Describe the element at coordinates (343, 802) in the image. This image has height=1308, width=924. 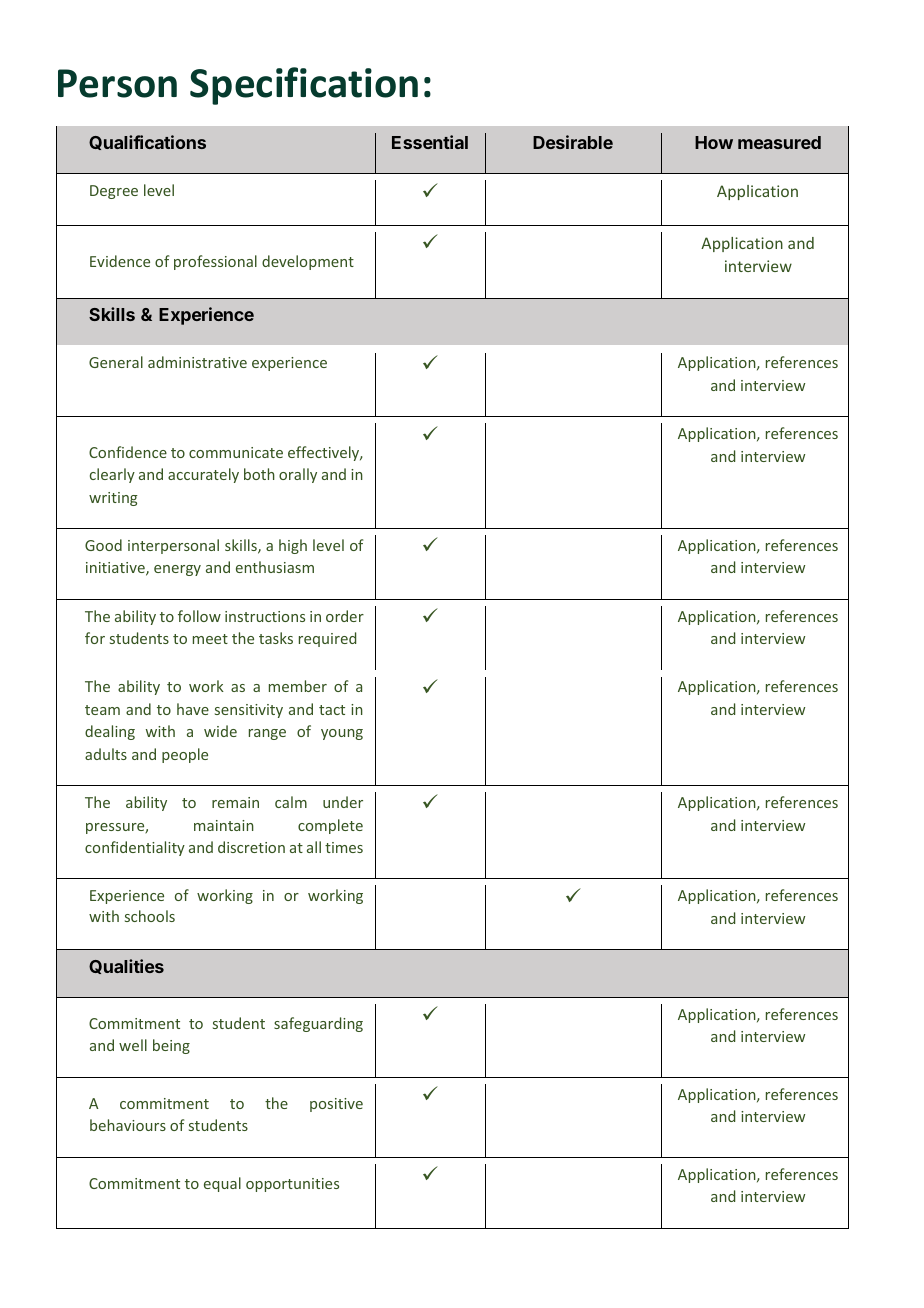
I see `under` at that location.
